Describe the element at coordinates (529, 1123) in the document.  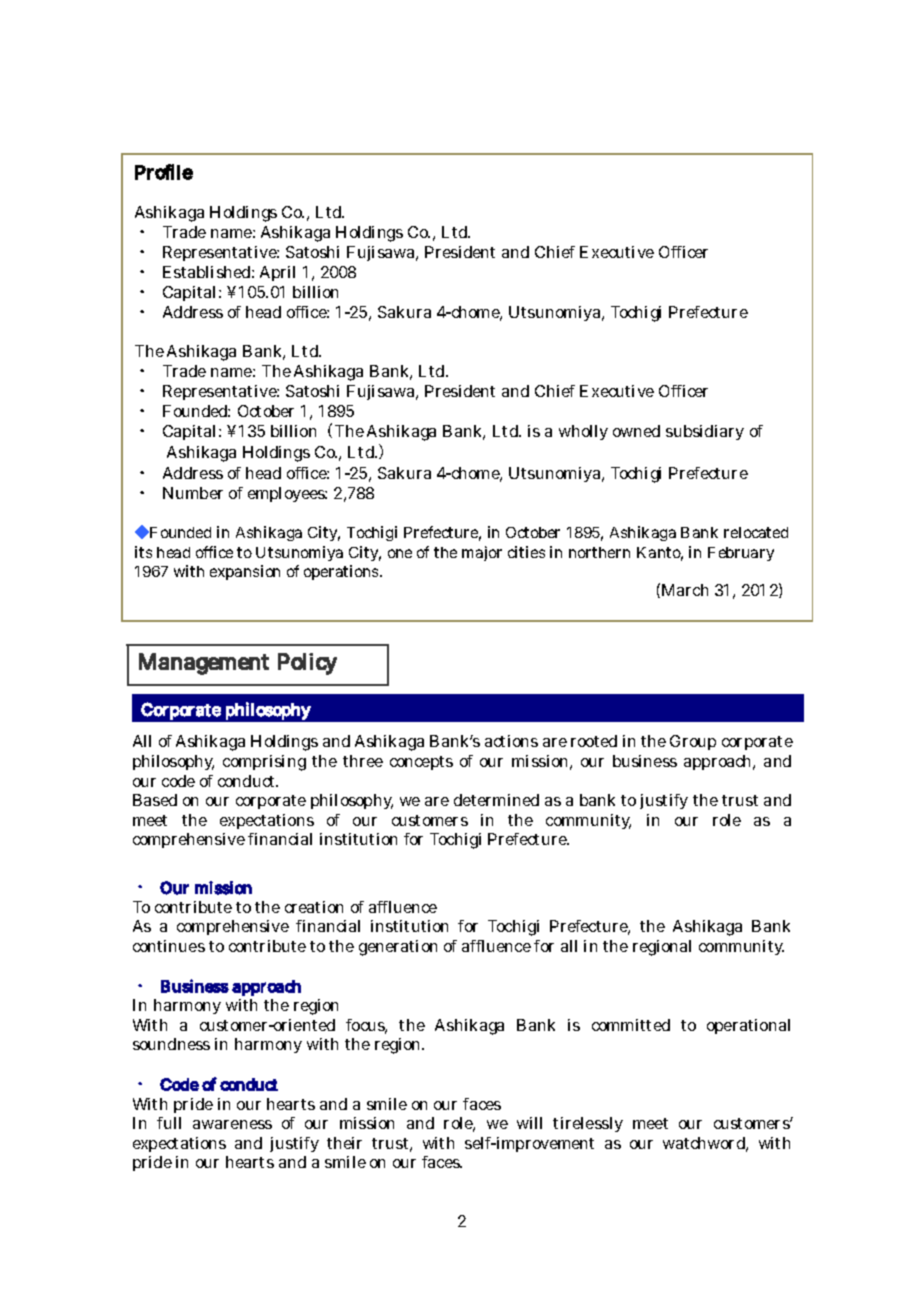
I see `will` at that location.
